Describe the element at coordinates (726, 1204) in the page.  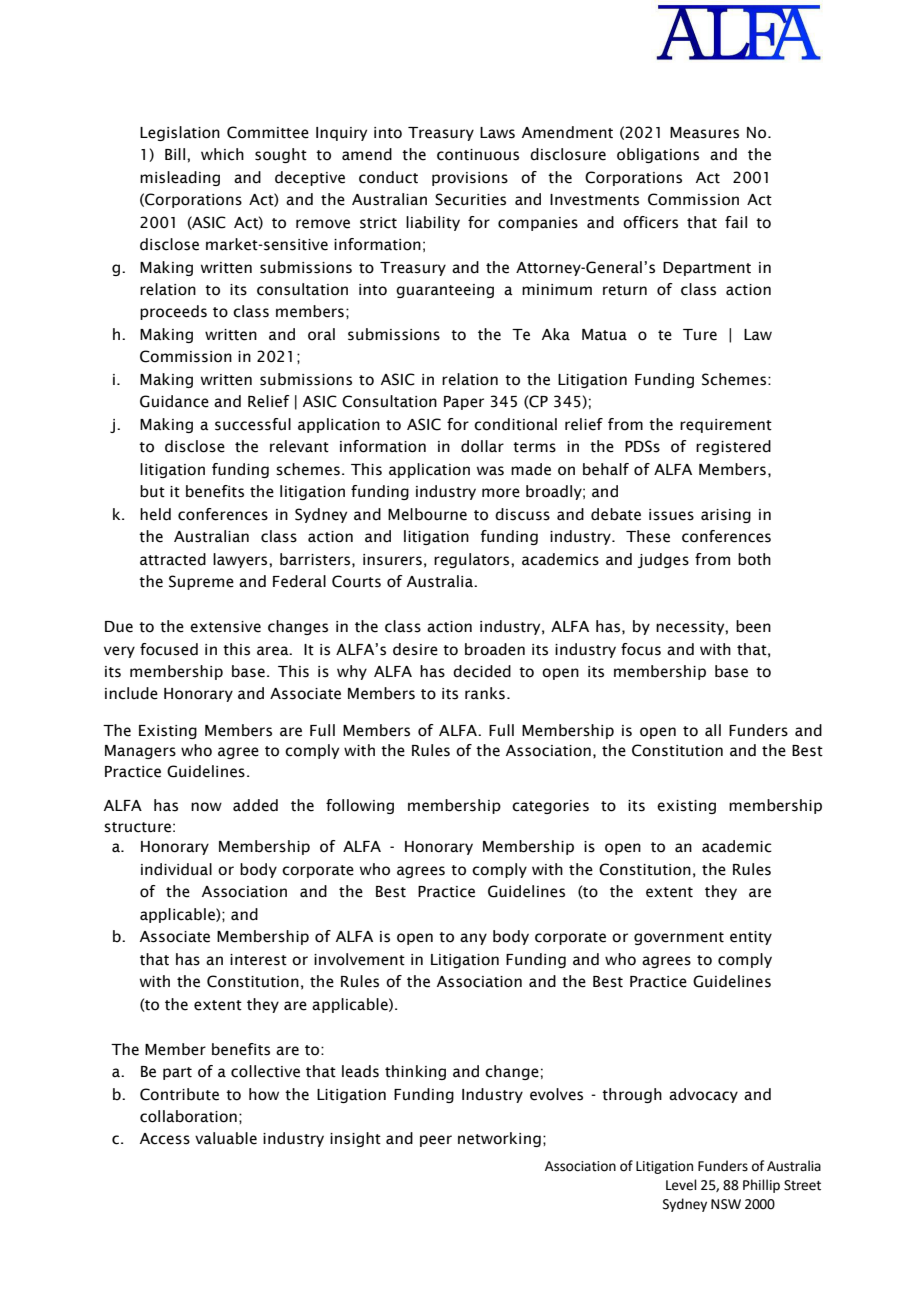
I see `NSW` at that location.
